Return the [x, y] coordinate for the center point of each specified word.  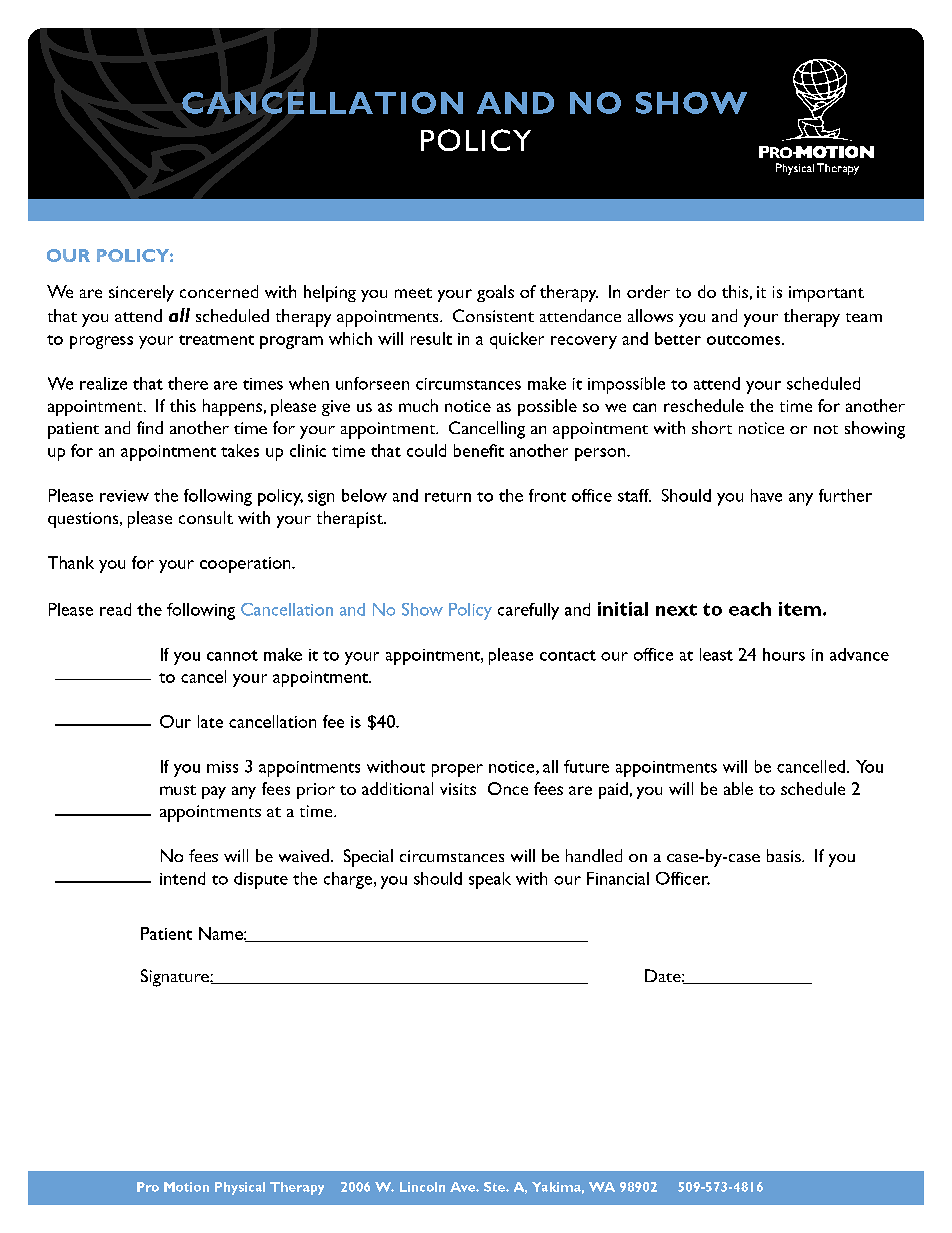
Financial [618, 878]
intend [182, 878]
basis [785, 855]
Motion [186, 1187]
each [750, 609]
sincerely [141, 293]
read [115, 609]
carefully [528, 611]
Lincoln [422, 1187]
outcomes [745, 340]
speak [490, 880]
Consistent [493, 315]
